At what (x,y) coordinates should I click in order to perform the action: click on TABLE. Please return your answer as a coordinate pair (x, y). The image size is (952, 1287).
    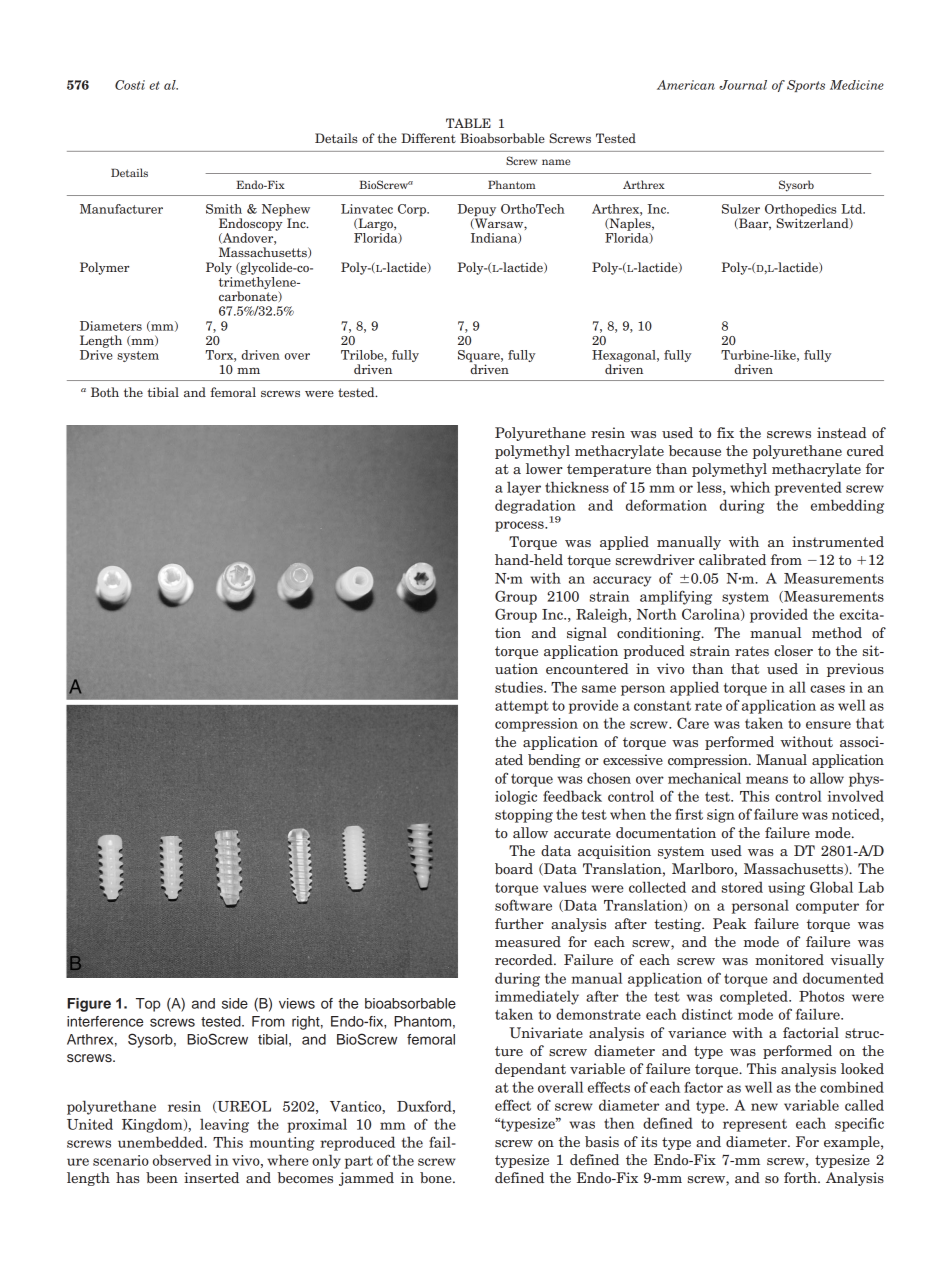
    Looking at the image, I should click on (468, 123).
